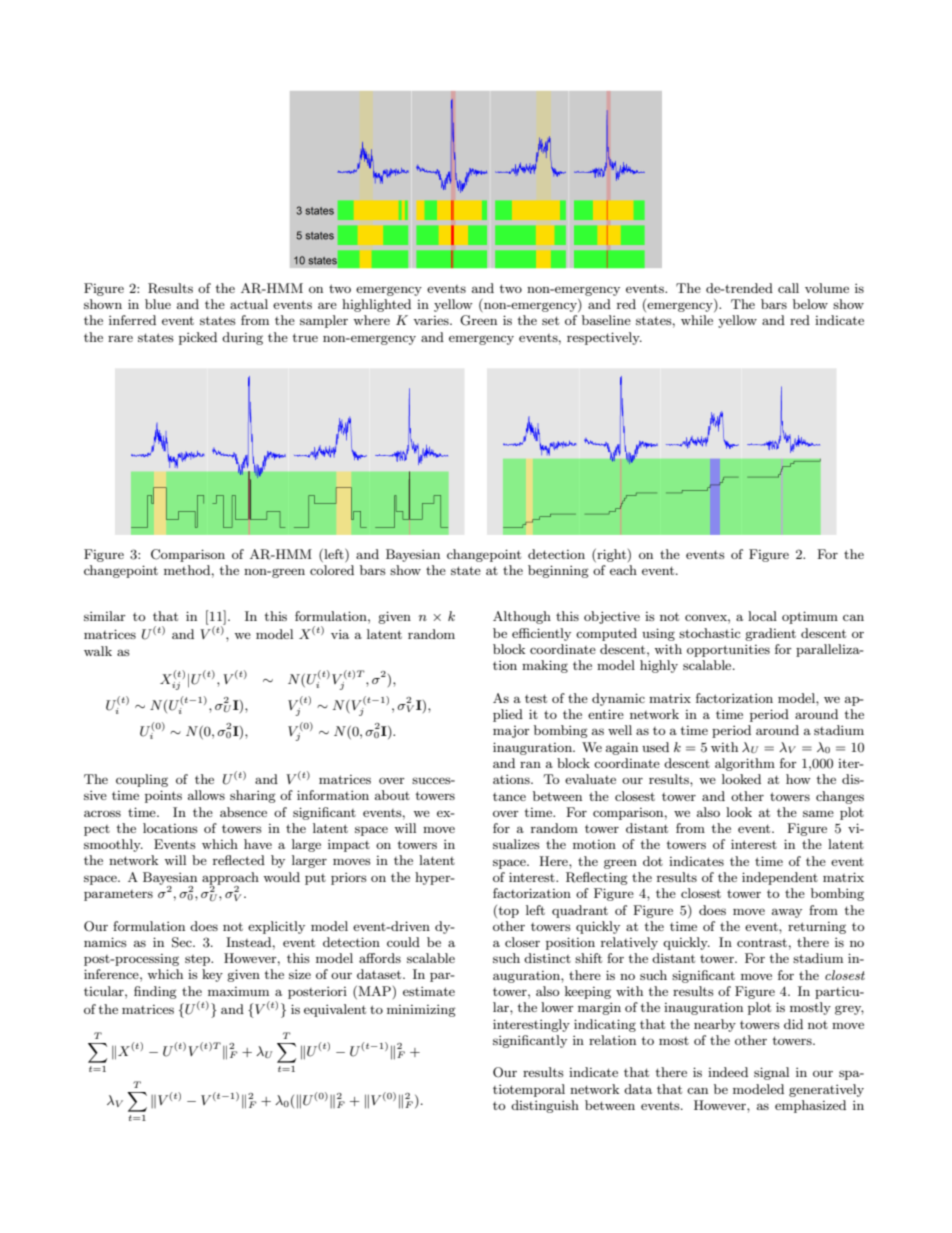 The image size is (952, 1233). What do you see at coordinates (238, 991) in the screenshot?
I see `maximum` at bounding box center [238, 991].
